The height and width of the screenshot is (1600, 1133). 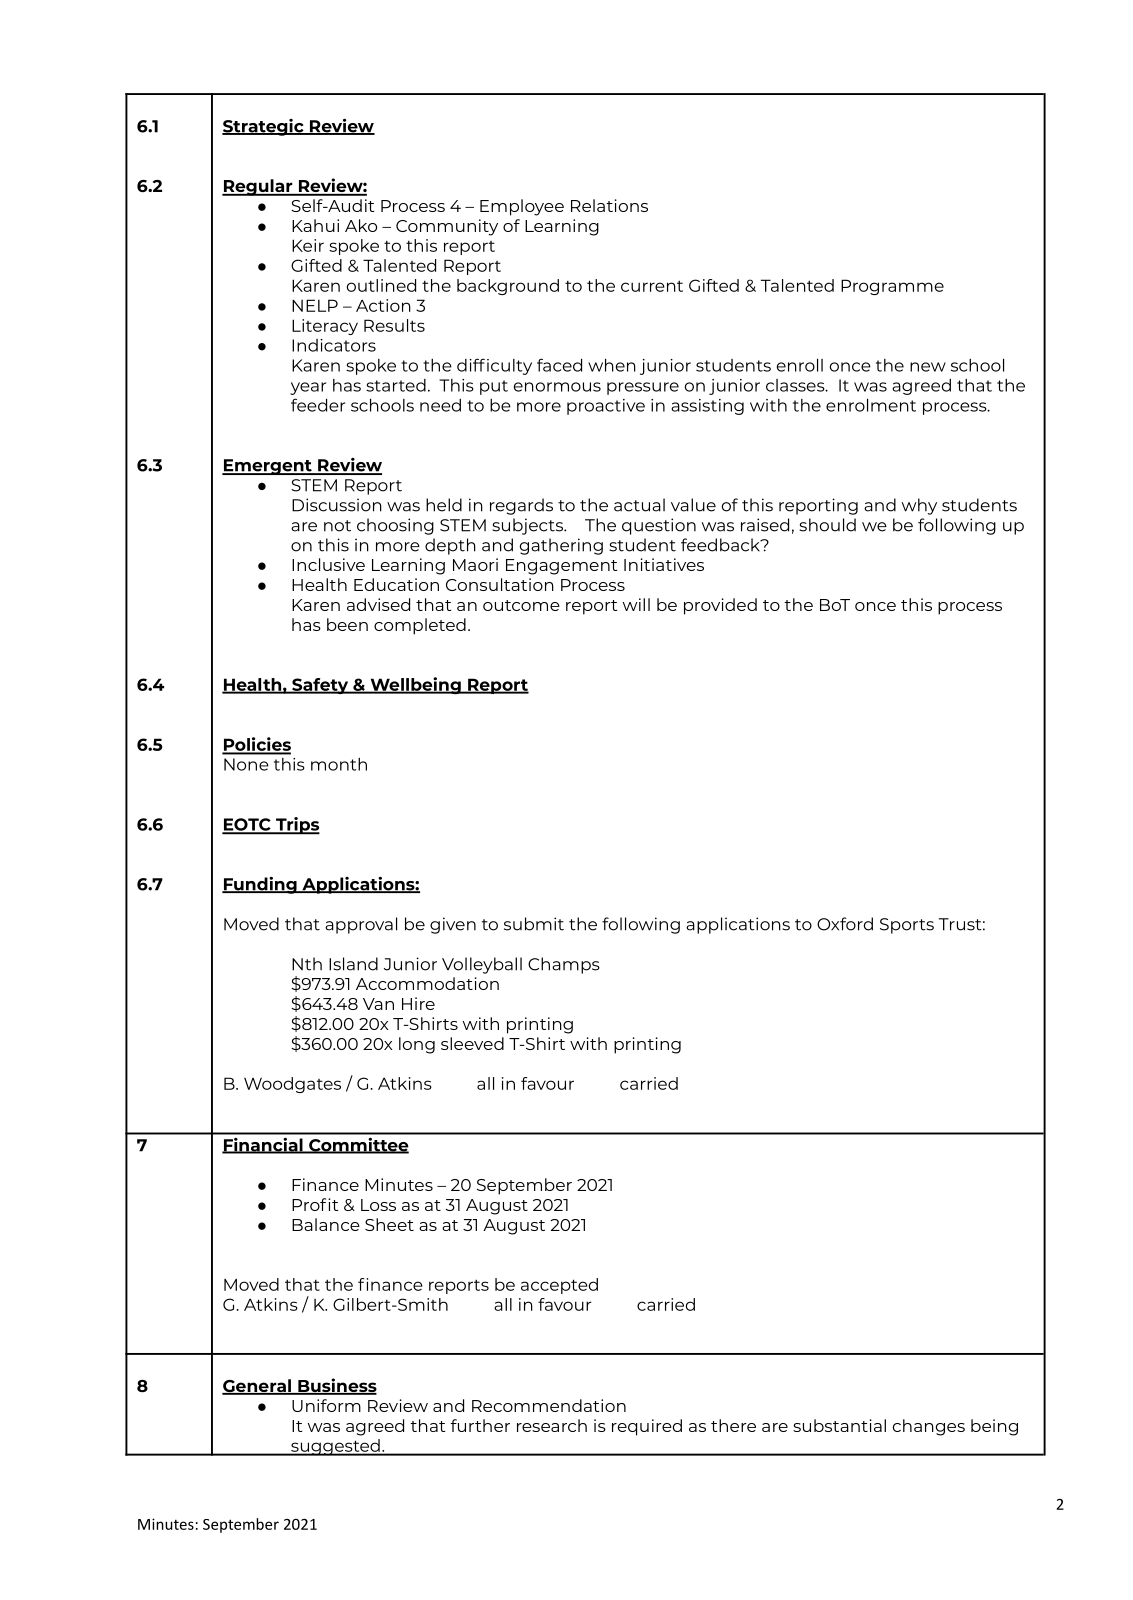 What do you see at coordinates (326, 1405) in the screenshot?
I see `Uniform` at bounding box center [326, 1405].
